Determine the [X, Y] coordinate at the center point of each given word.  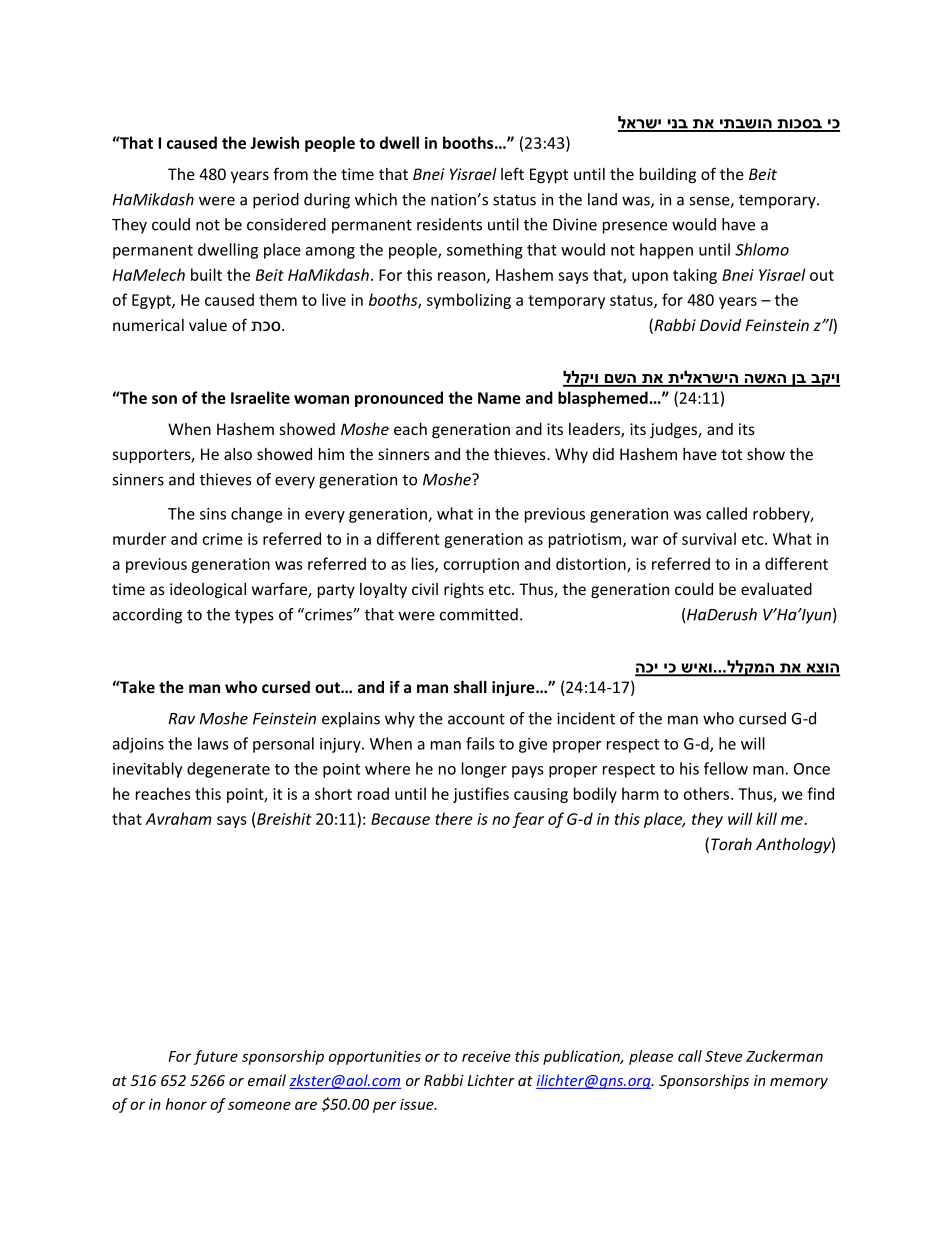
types [254, 617]
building [668, 175]
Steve [723, 1056]
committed [479, 614]
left [512, 173]
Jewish [274, 142]
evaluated [776, 589]
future [216, 1057]
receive [486, 1056]
